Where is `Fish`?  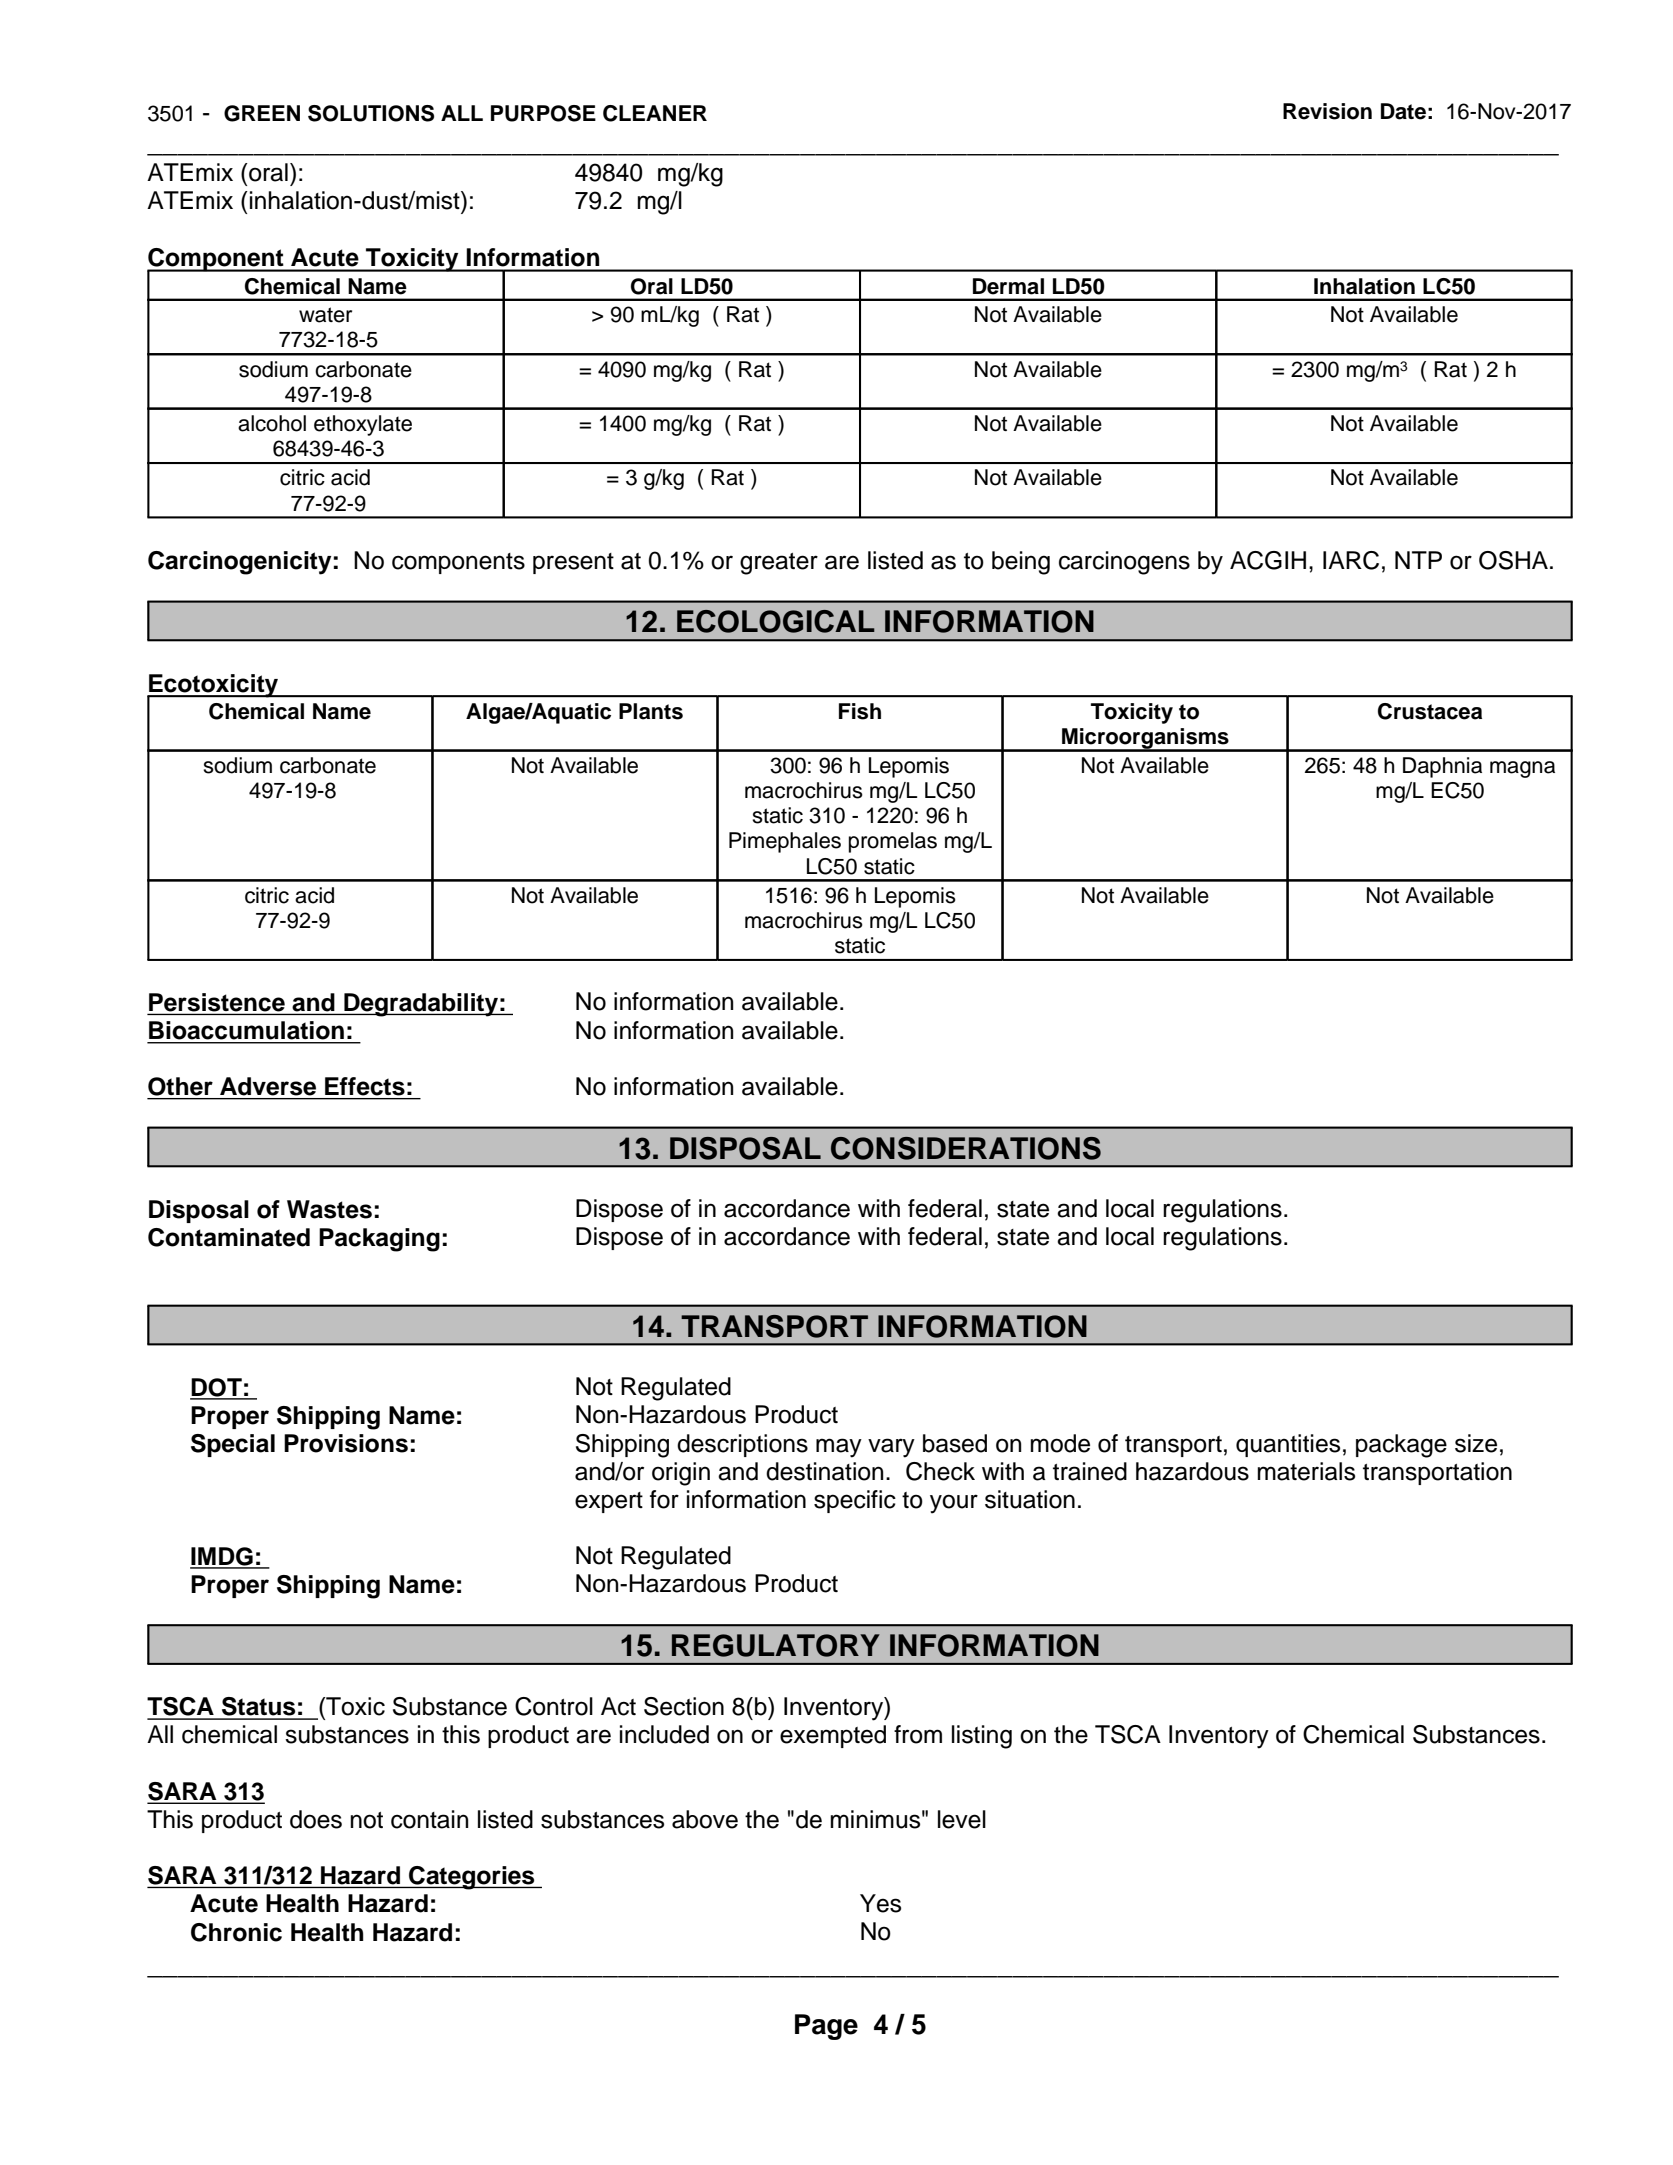 Fish is located at coordinates (860, 711).
